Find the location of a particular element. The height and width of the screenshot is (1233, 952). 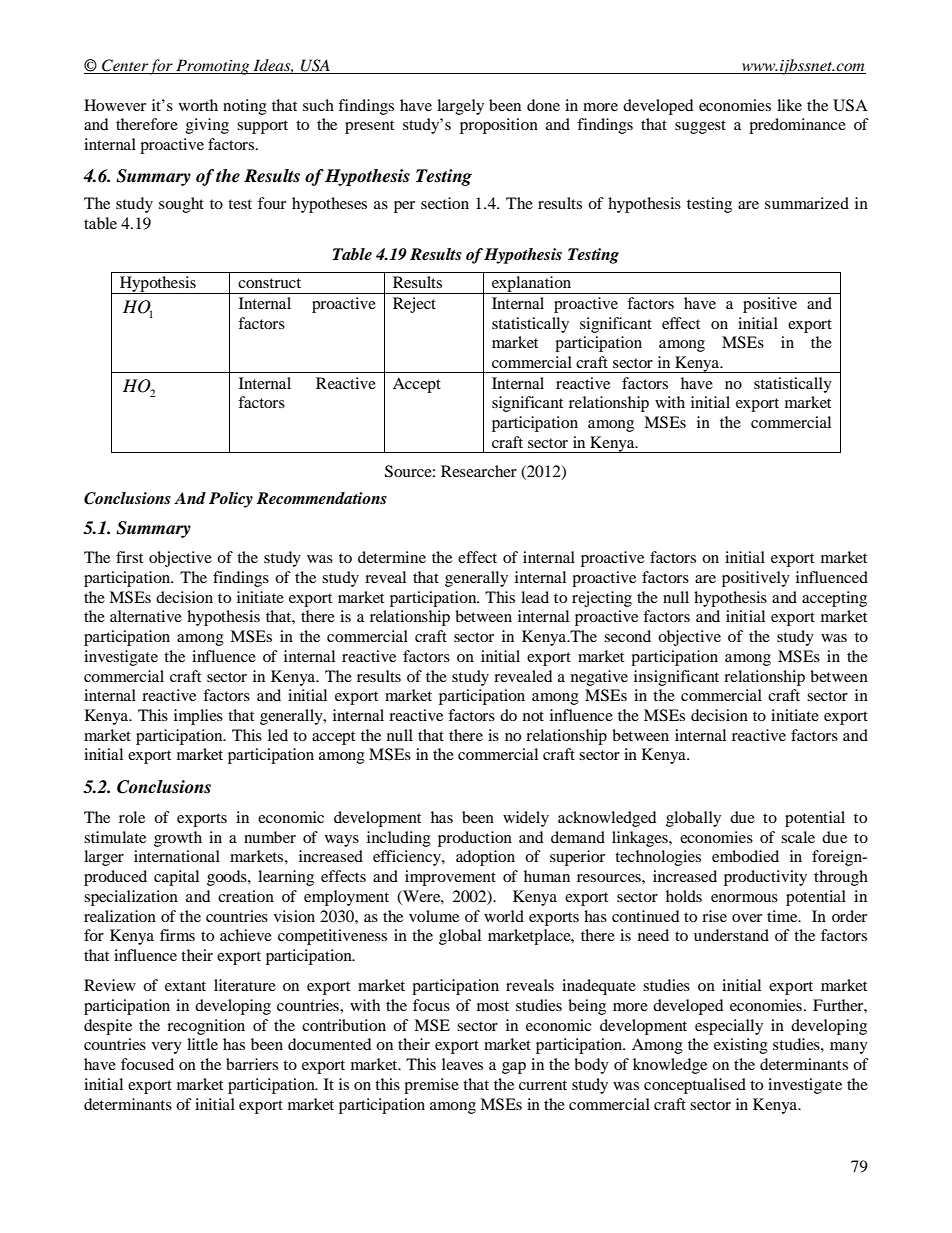

production is located at coordinates (475, 839).
